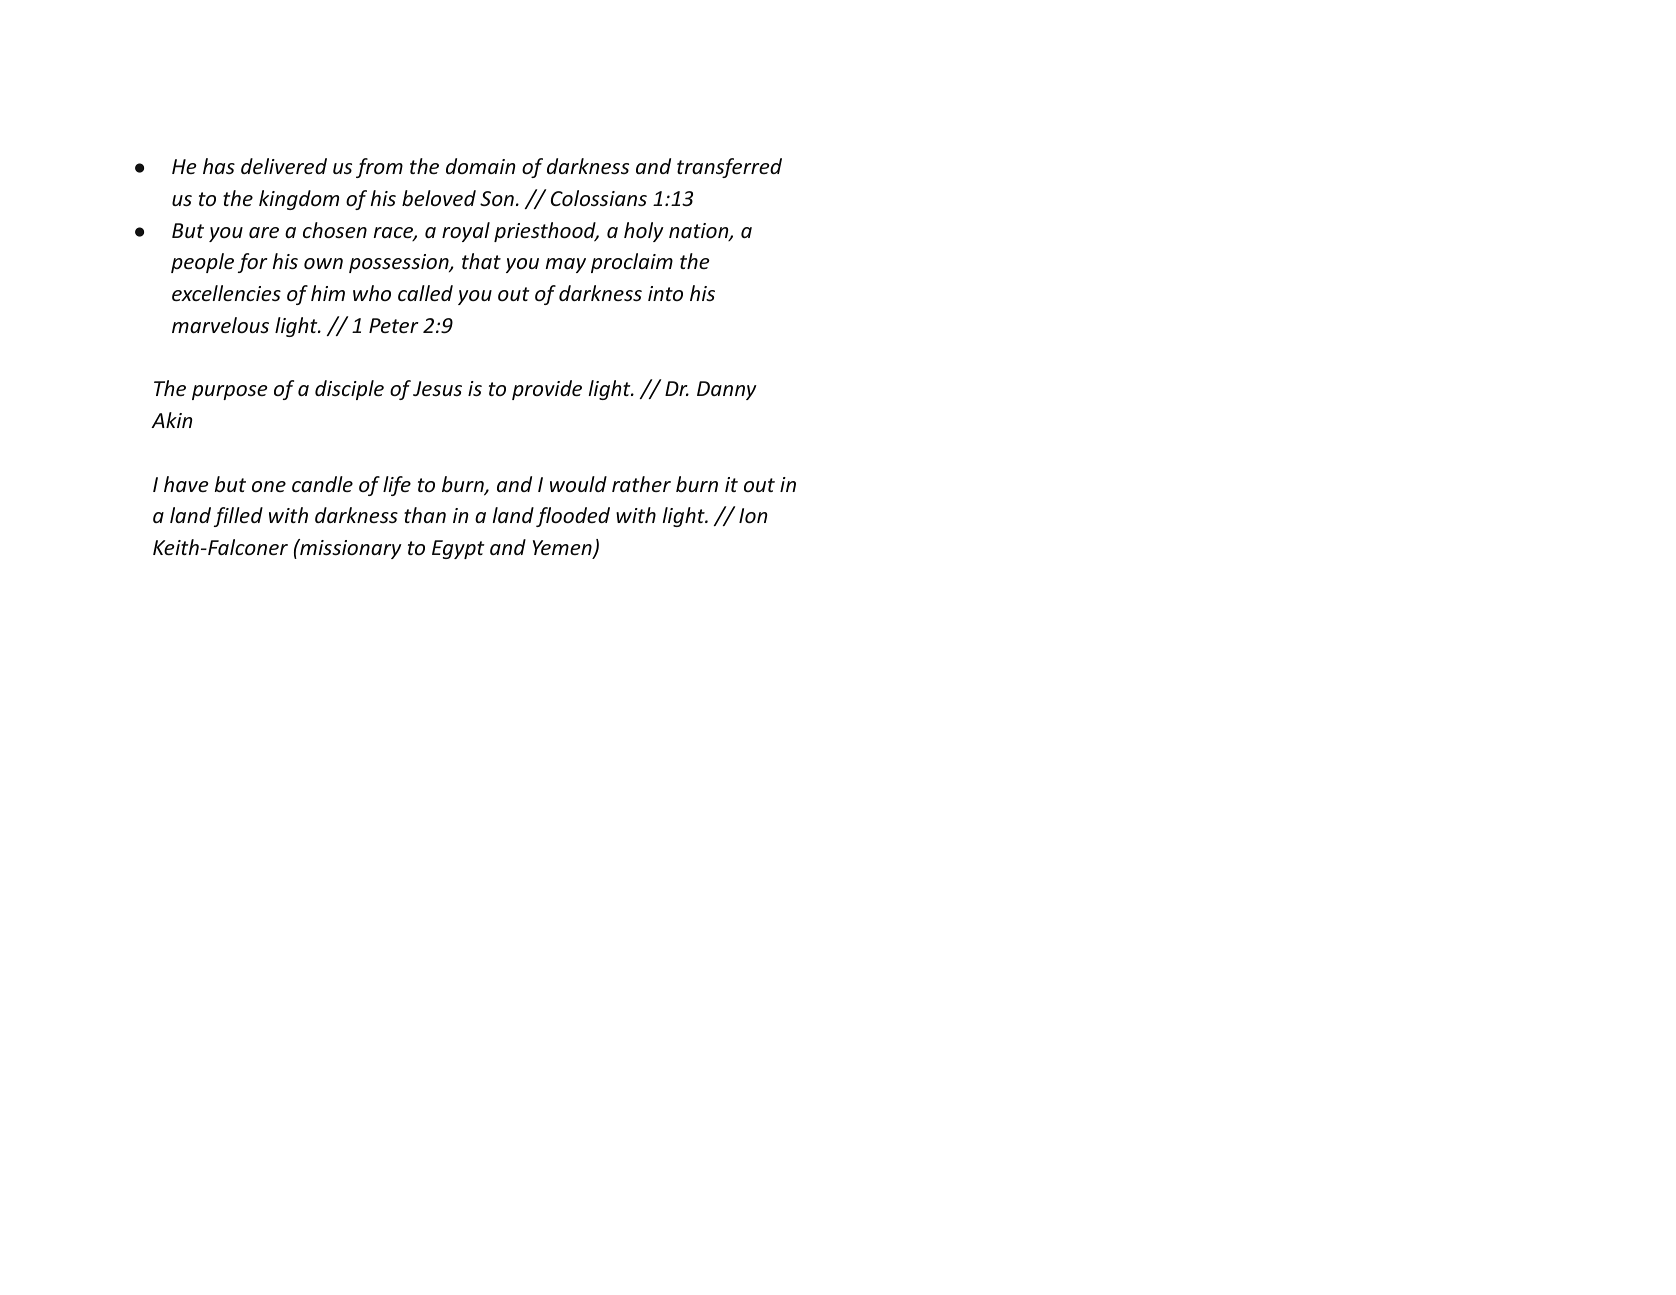  What do you see at coordinates (425, 293) in the screenshot?
I see `called` at bounding box center [425, 293].
